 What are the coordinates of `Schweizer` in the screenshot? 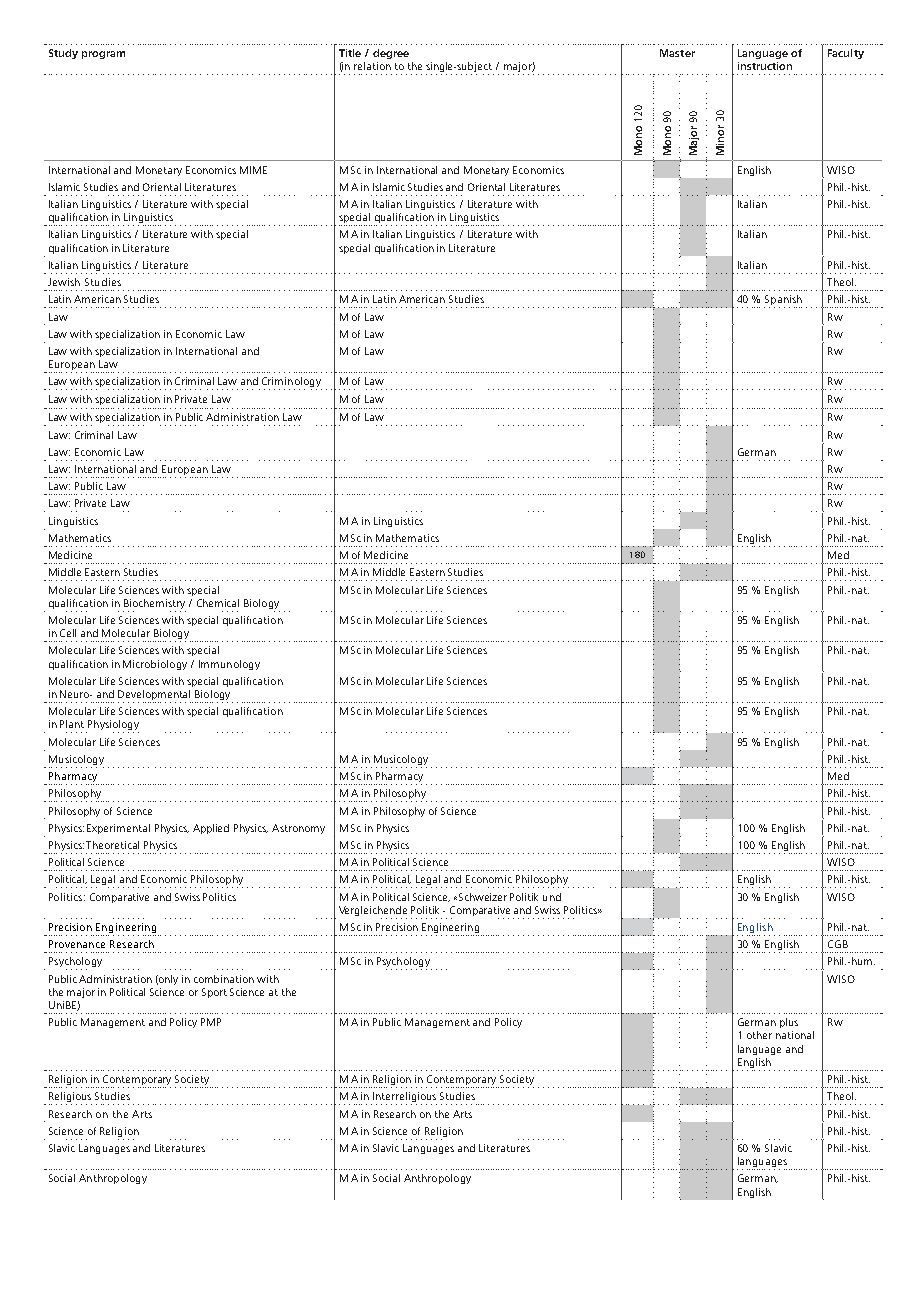 It's located at (483, 897).
